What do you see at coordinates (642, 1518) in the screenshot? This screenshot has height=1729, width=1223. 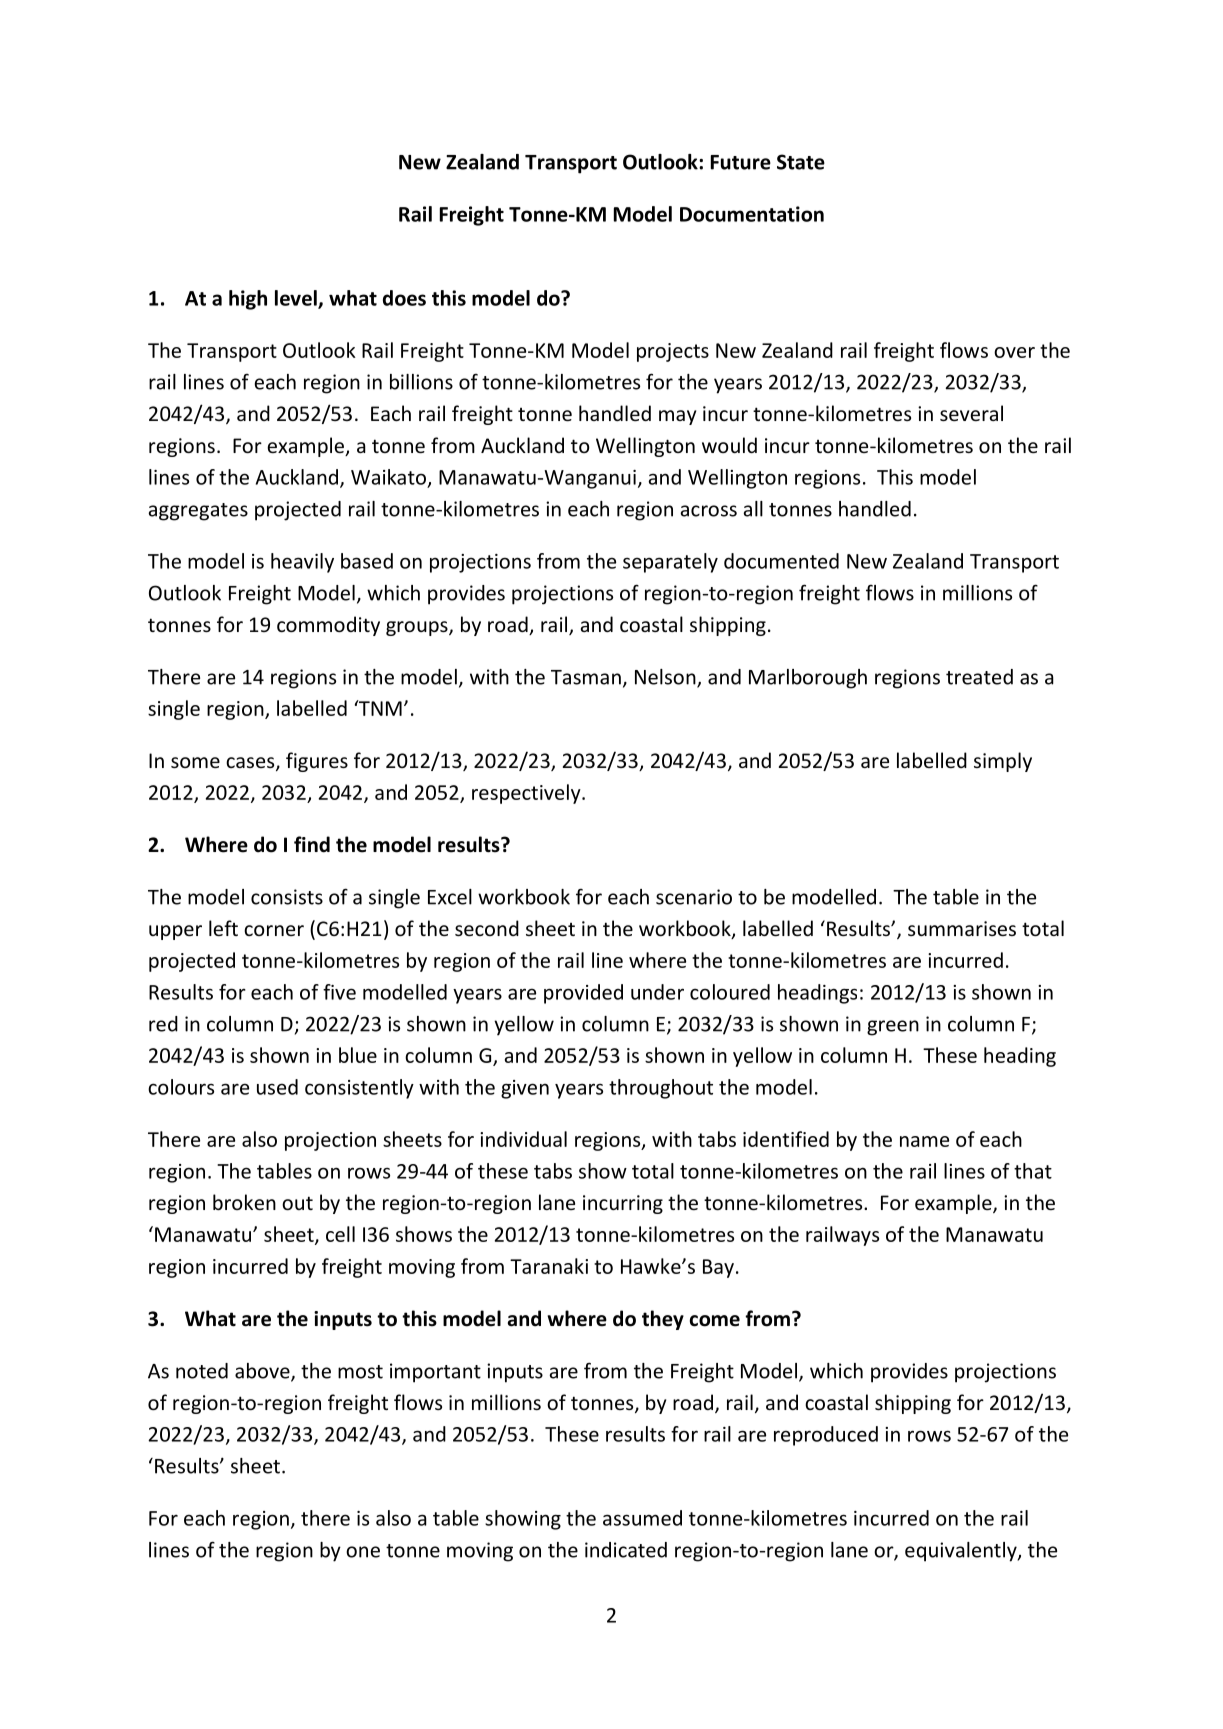 I see `assumed` at bounding box center [642, 1518].
